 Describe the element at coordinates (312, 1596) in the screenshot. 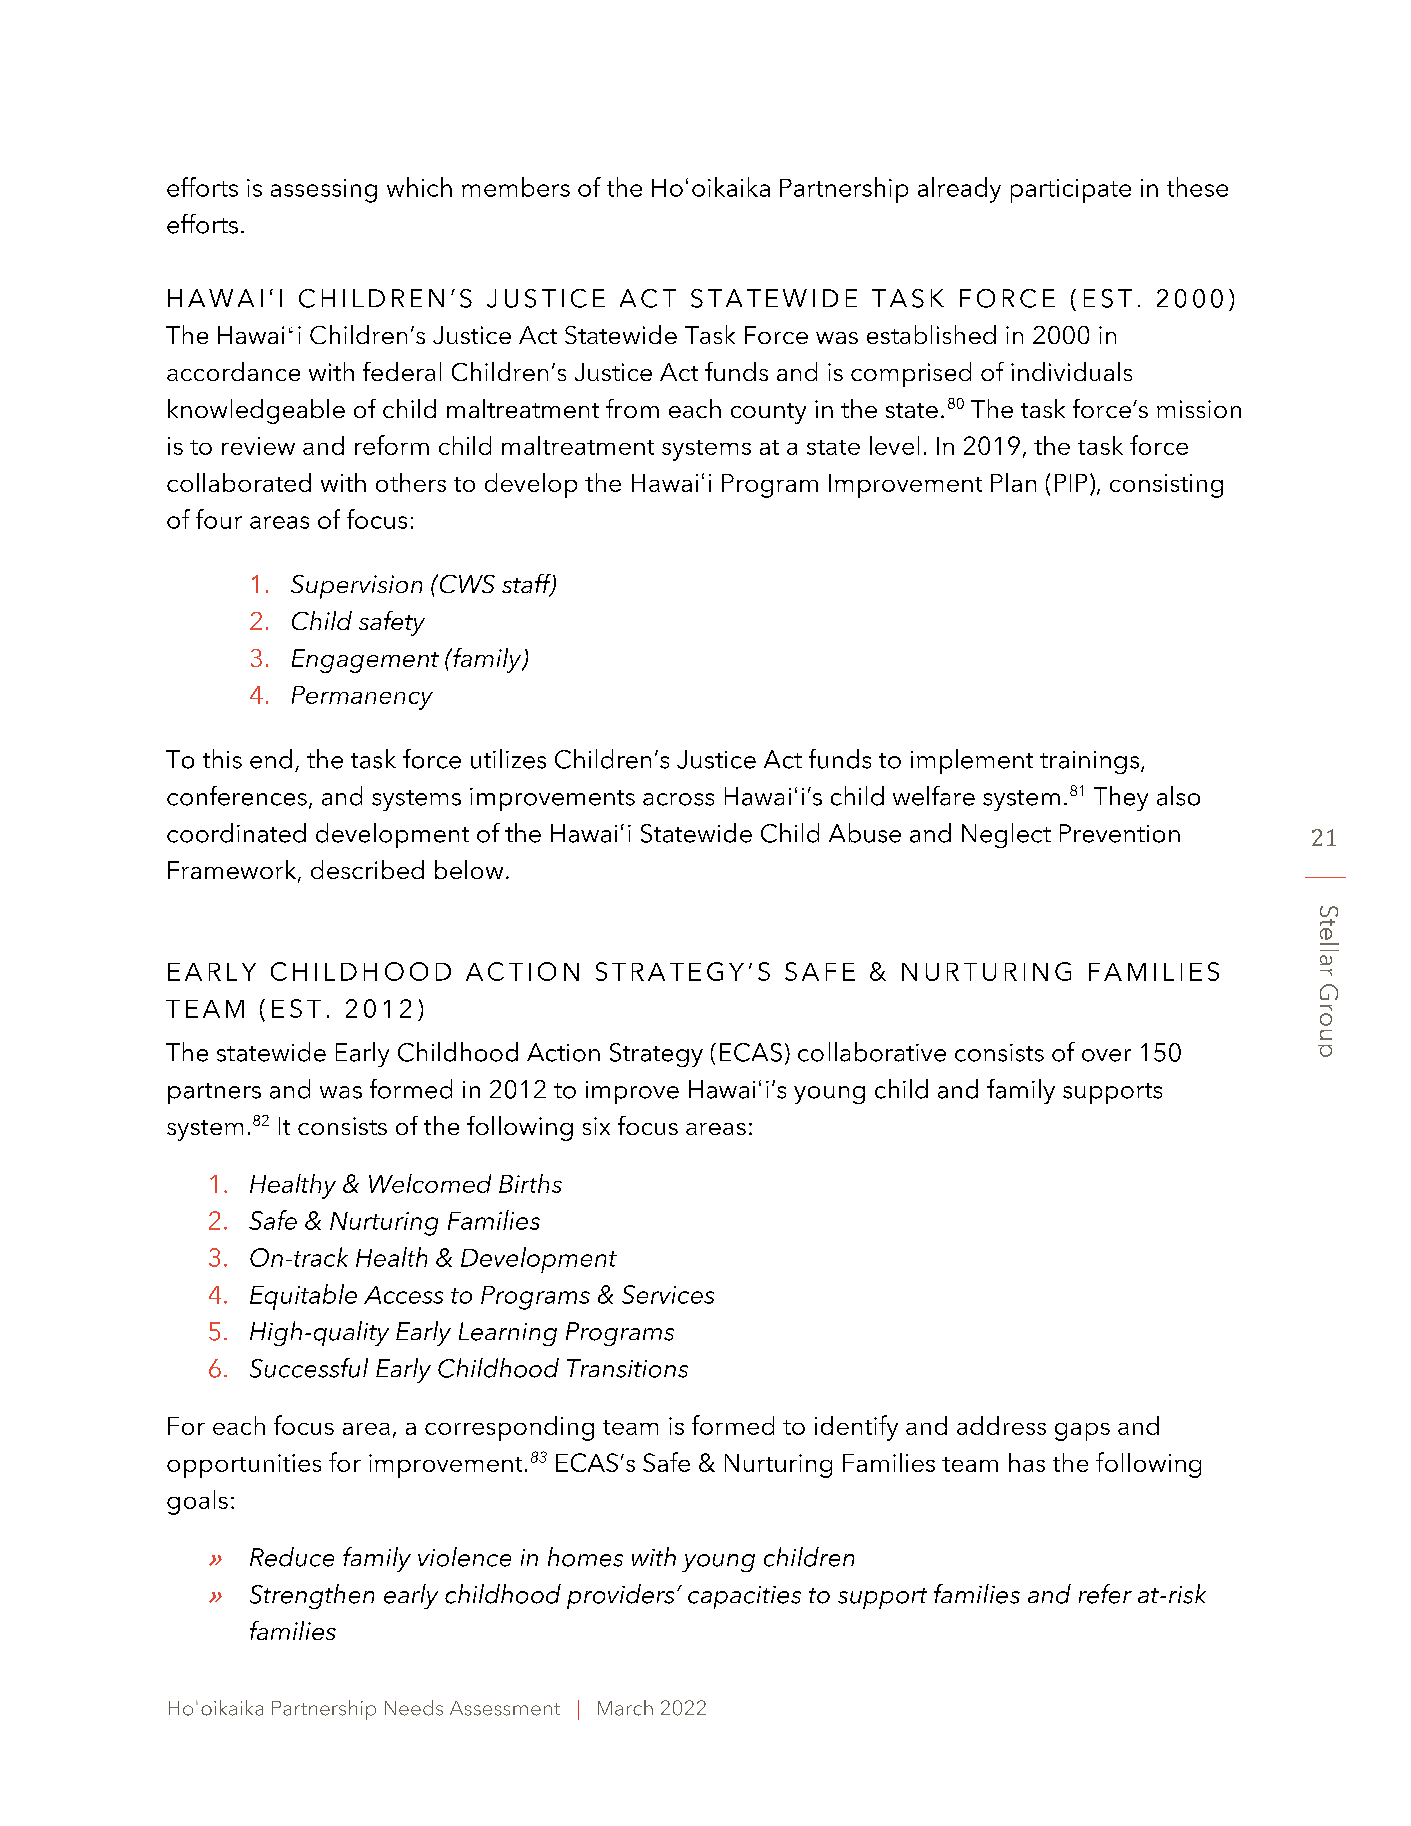

I see `Strengthen` at that location.
